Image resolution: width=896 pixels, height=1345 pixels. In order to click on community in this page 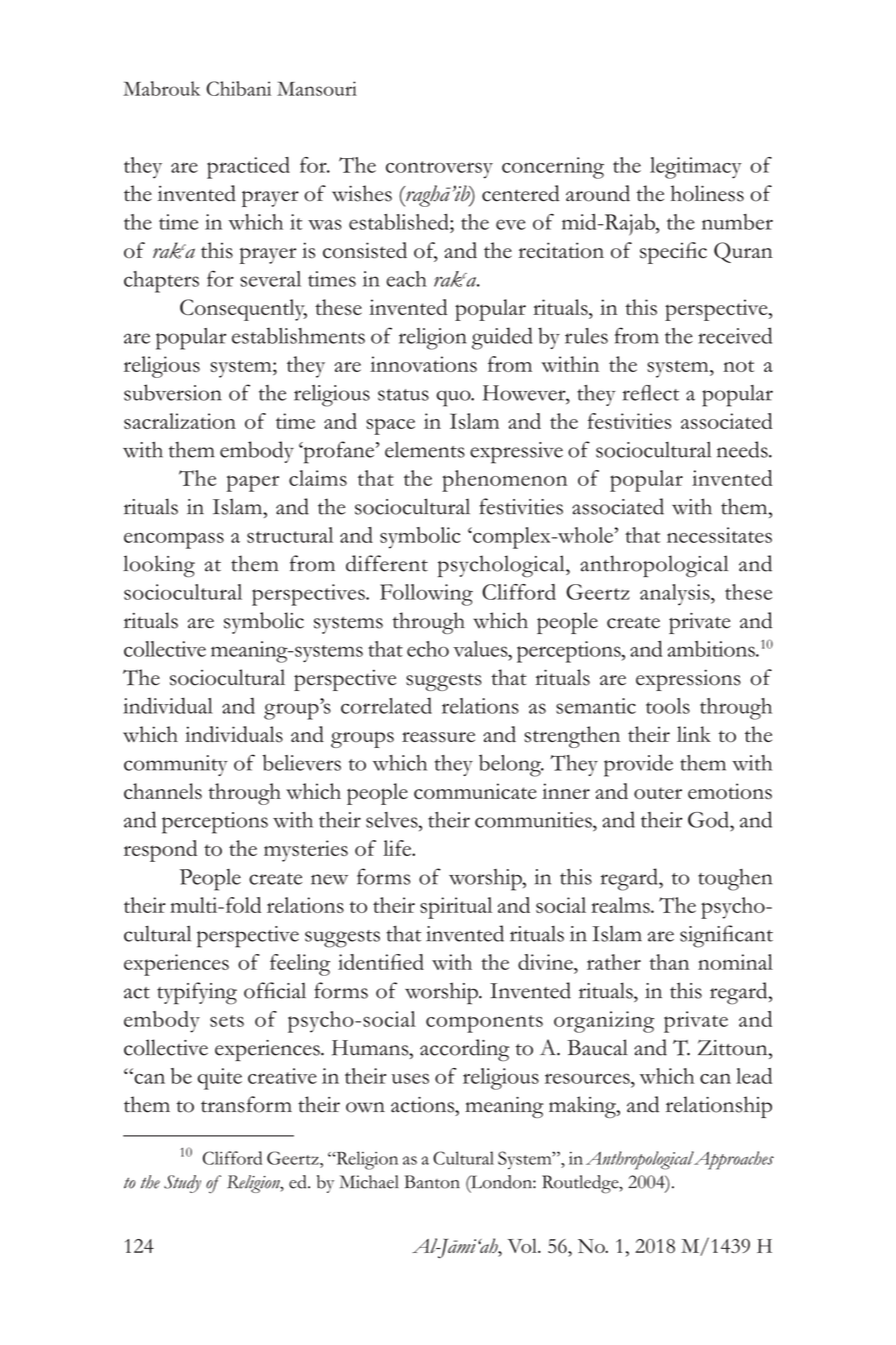, I will do `click(176, 765)`.
